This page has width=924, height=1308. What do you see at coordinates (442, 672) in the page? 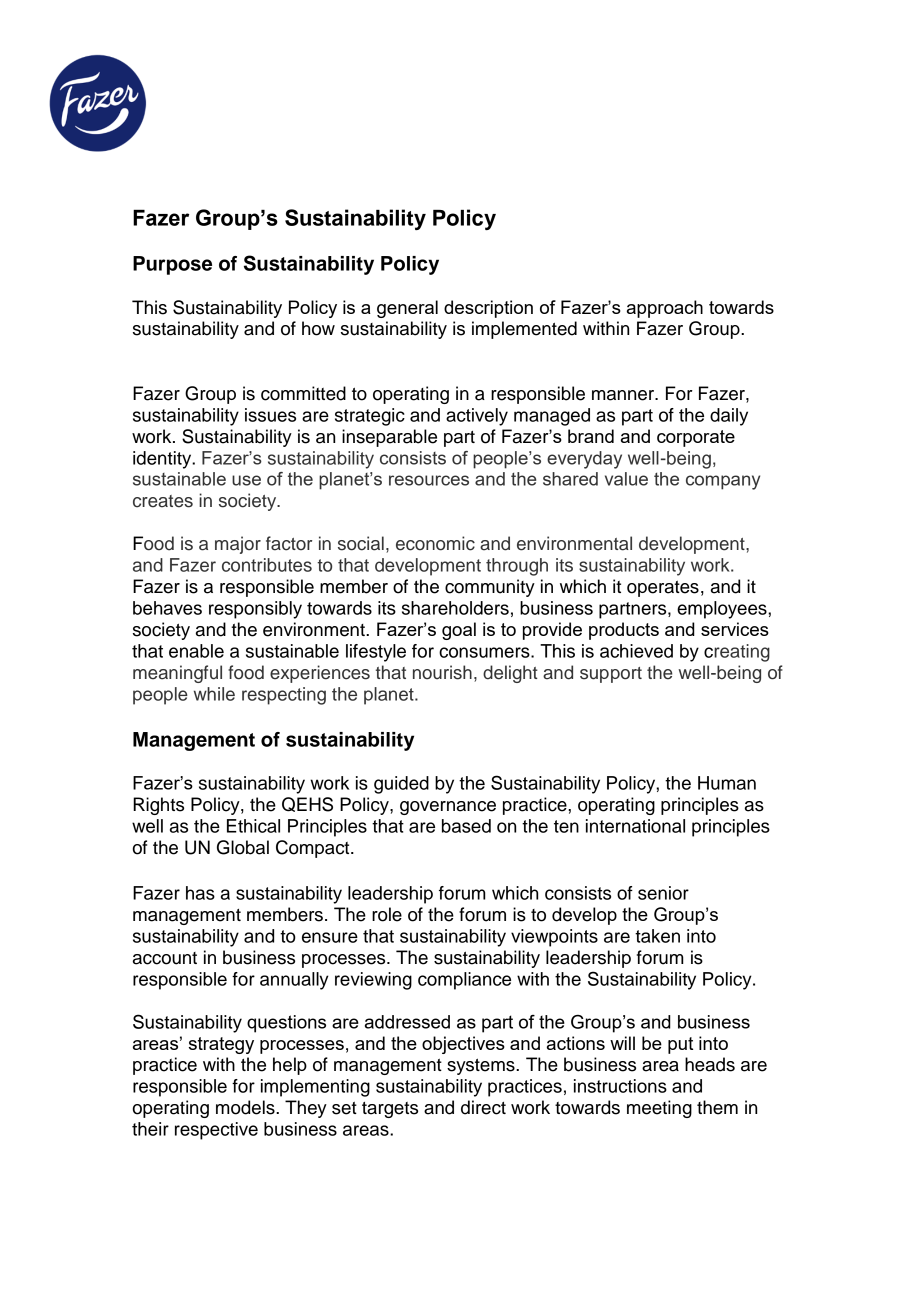
I see `nourish` at bounding box center [442, 672].
